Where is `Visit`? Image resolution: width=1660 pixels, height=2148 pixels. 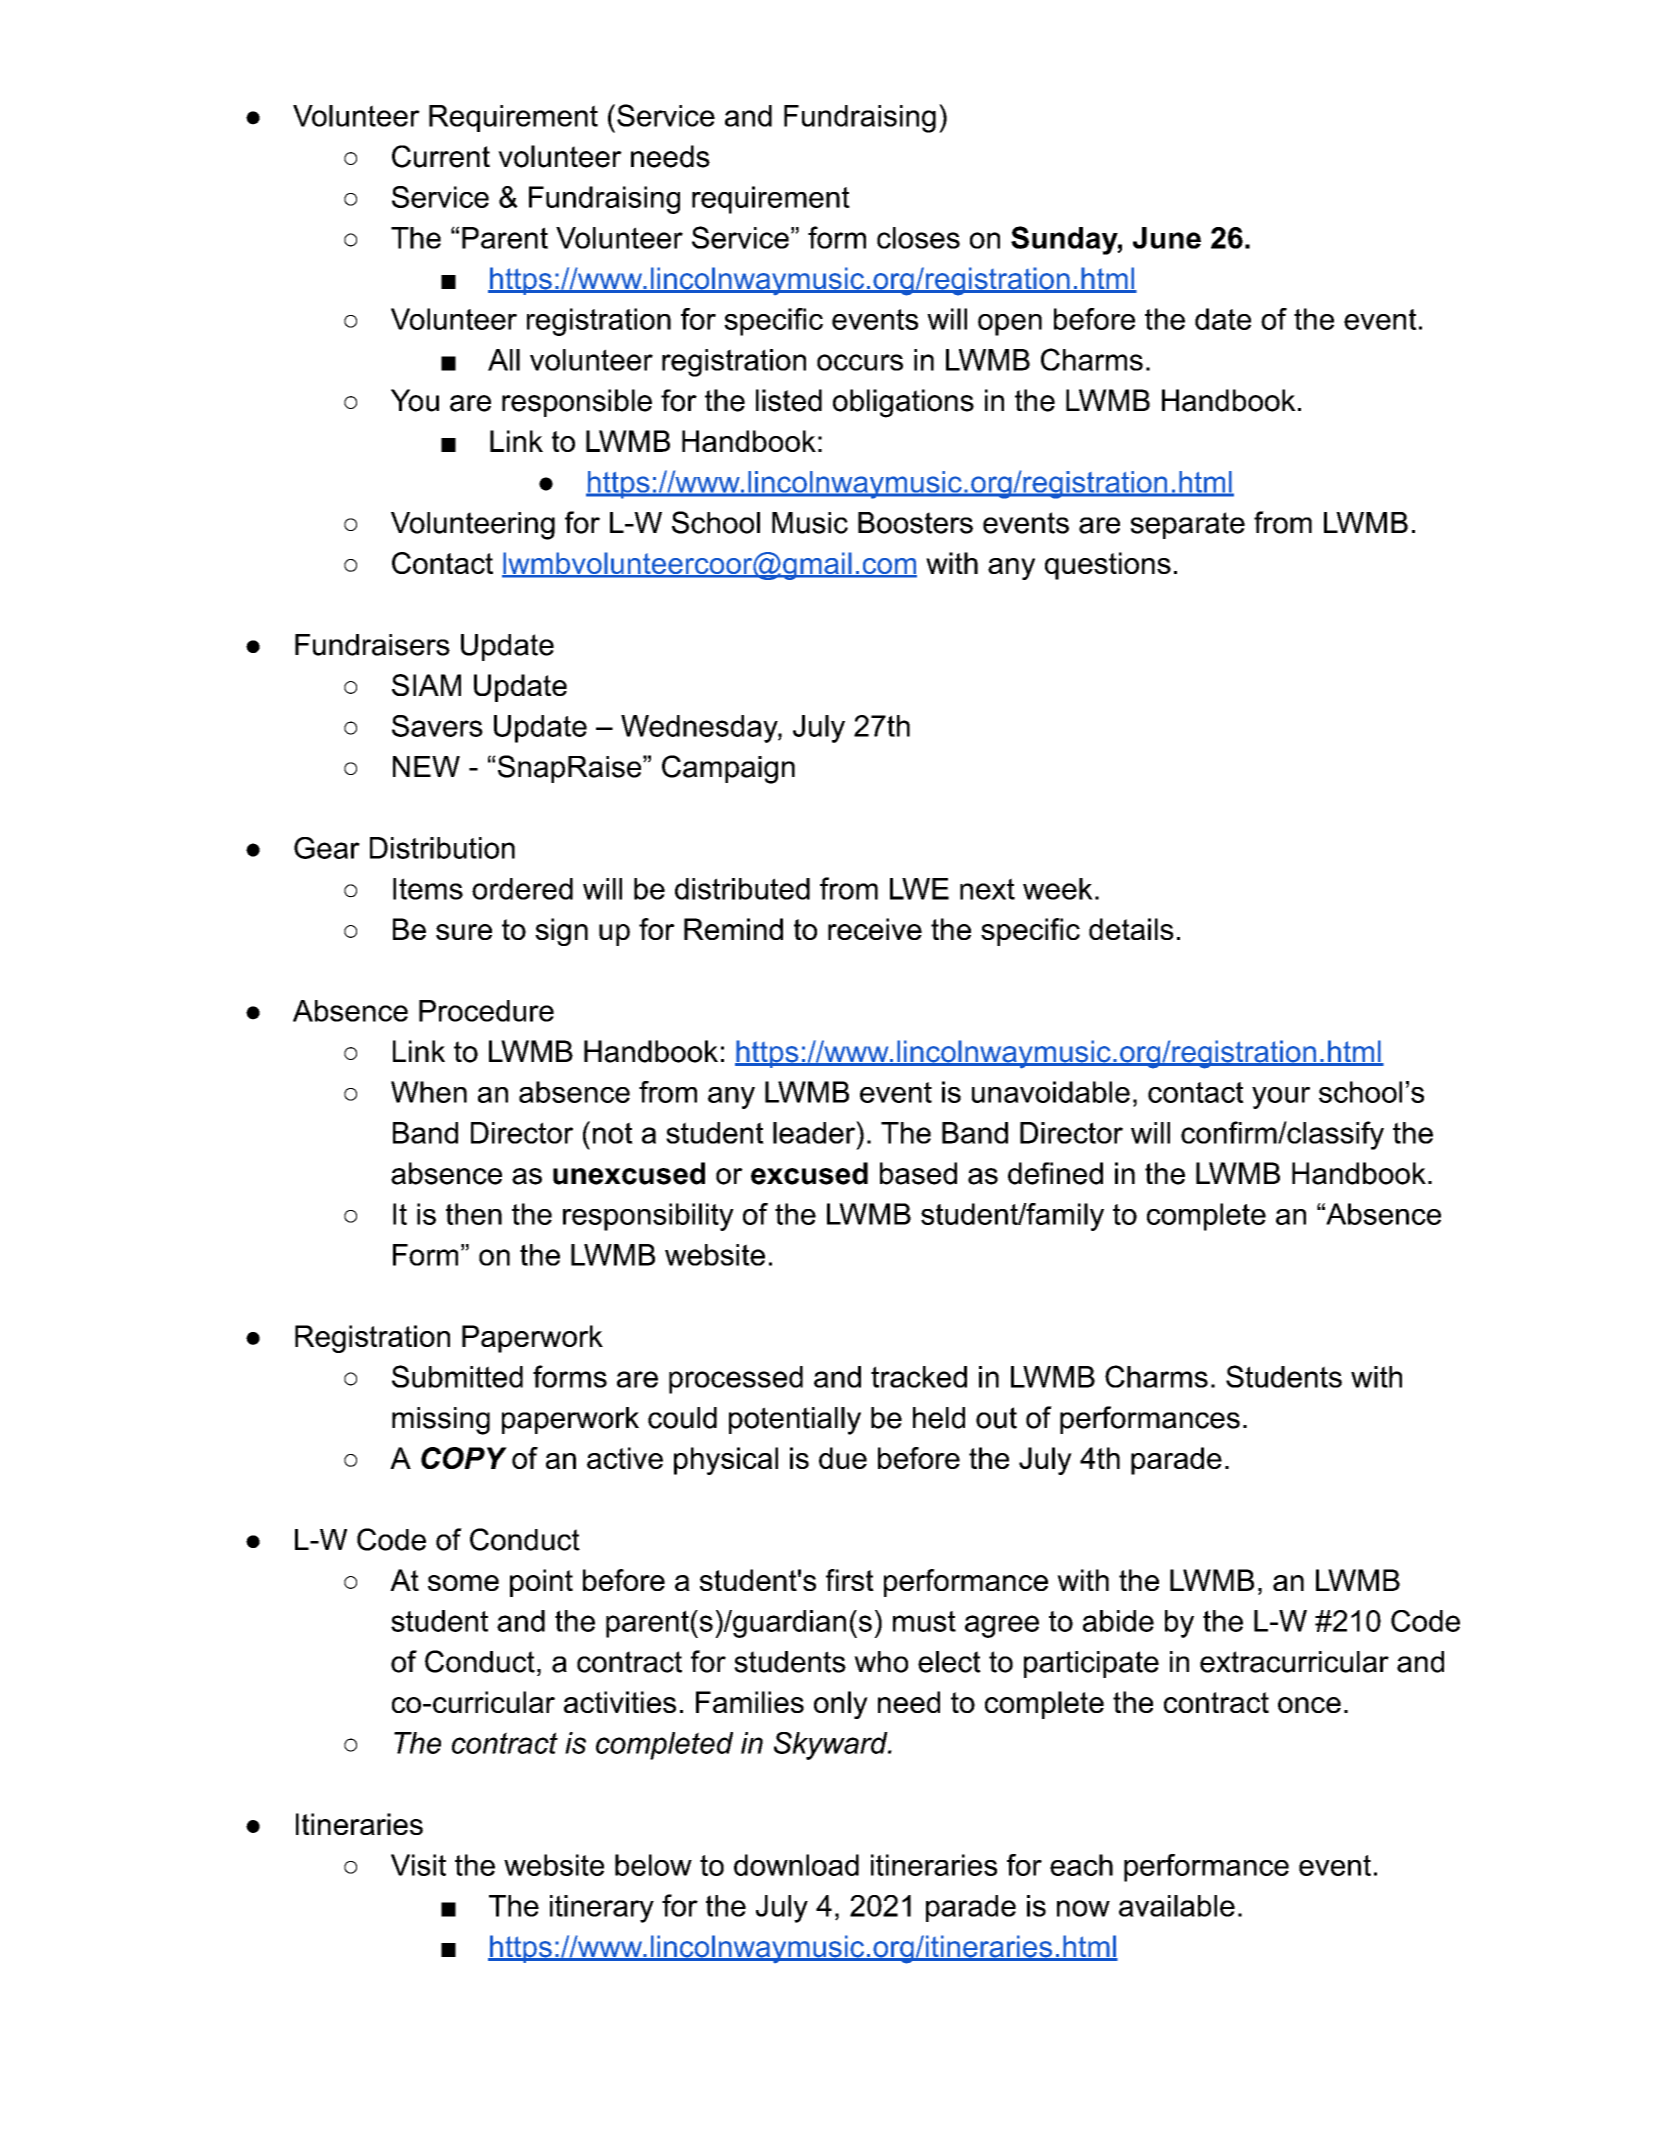 Visit is located at coordinates (418, 1865).
